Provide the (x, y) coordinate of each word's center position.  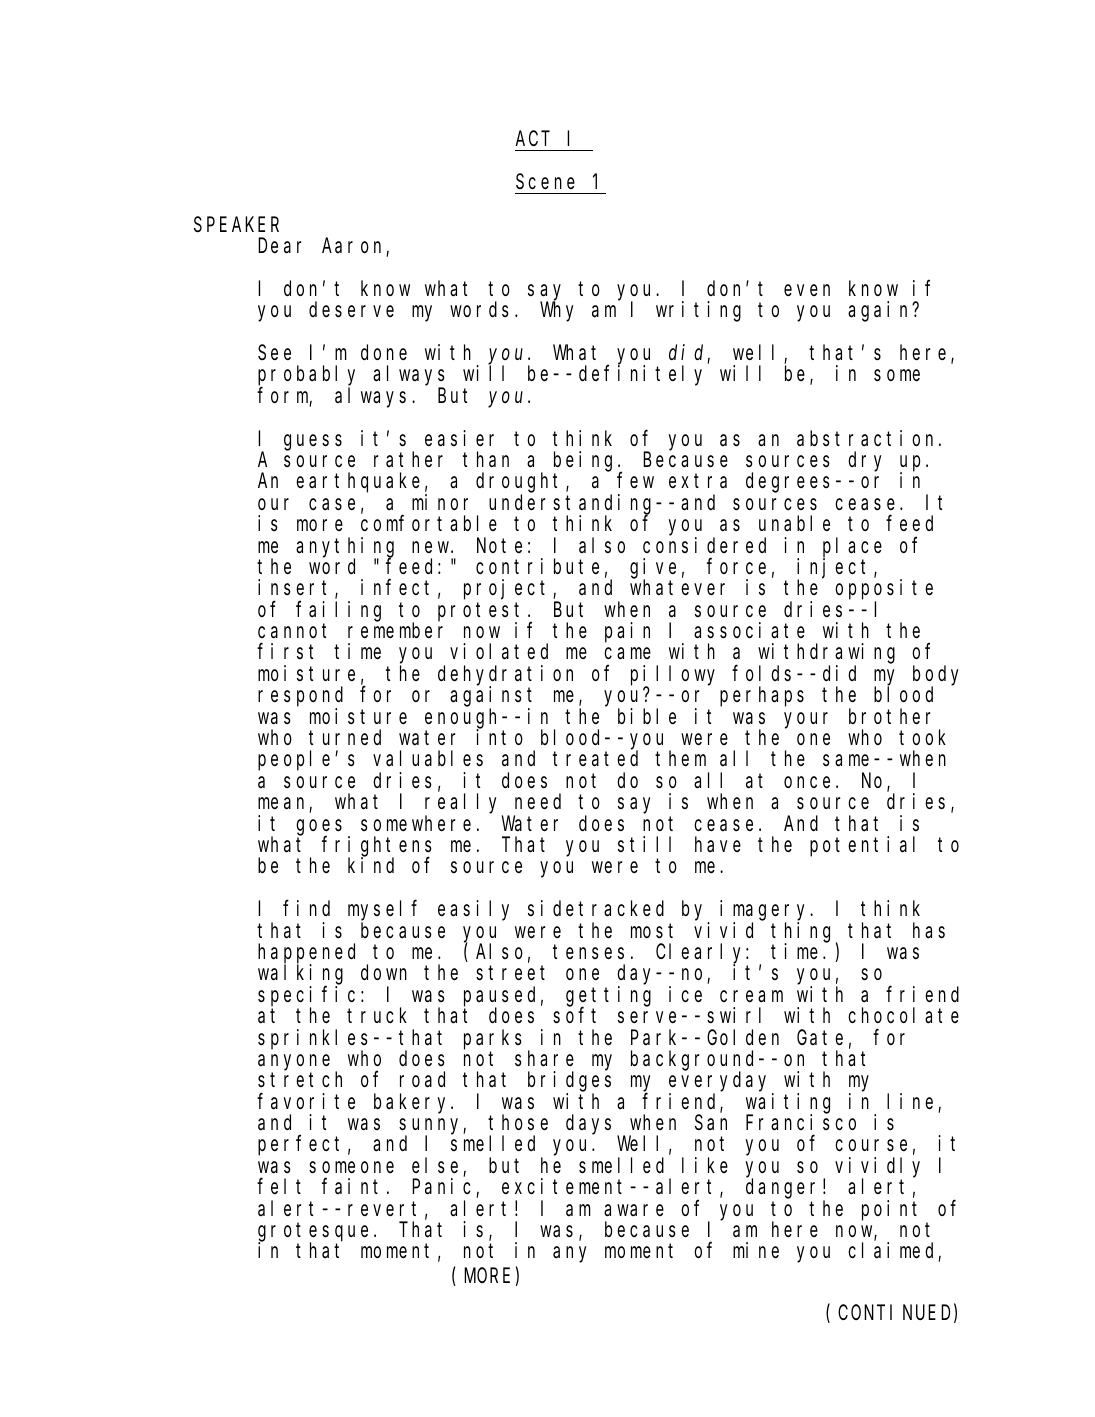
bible (647, 716)
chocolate (903, 1016)
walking (300, 975)
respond (300, 698)
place (852, 548)
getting (608, 997)
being (586, 461)
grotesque (313, 1233)
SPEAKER (236, 225)
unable (794, 524)
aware (634, 1210)
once (807, 782)
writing (698, 311)
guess (313, 442)
